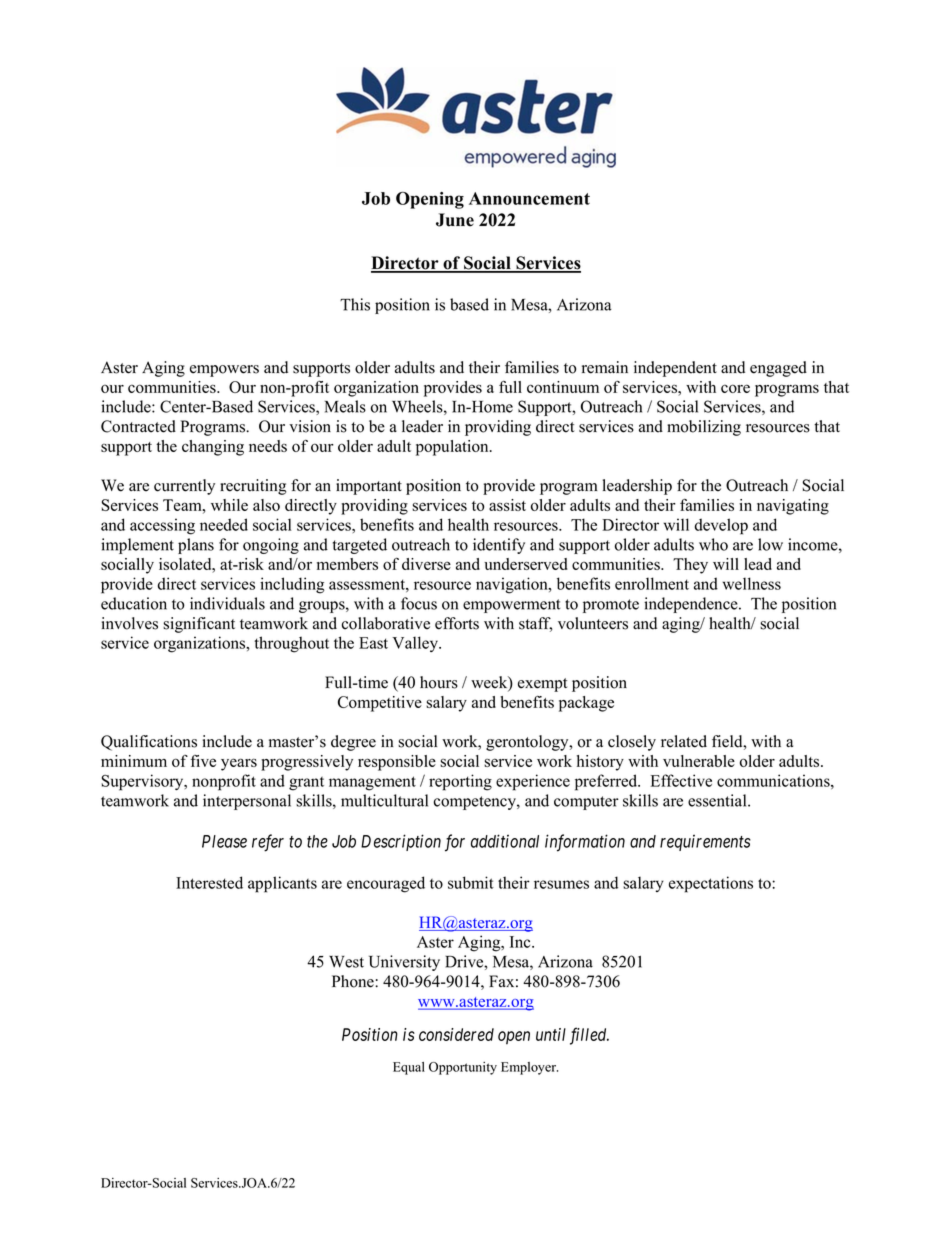 The width and height of the screenshot is (952, 1233). I want to click on population, so click(453, 448).
